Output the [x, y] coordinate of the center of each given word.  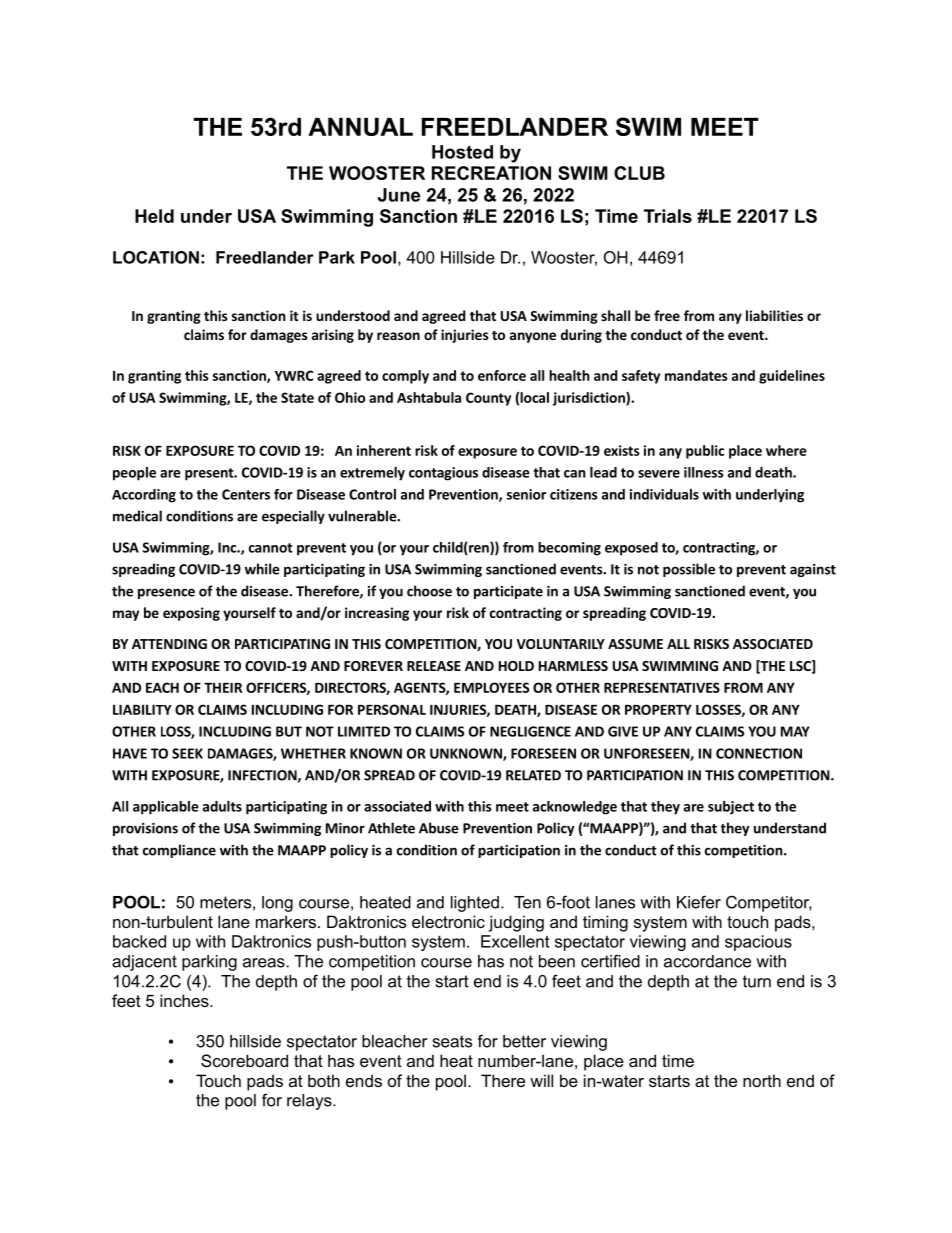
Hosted [462, 152]
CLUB [639, 173]
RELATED [533, 775]
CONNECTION [759, 753]
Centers [246, 494]
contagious [443, 474]
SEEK [187, 753]
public [705, 452]
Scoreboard [244, 1060]
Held [154, 216]
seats [452, 1041]
